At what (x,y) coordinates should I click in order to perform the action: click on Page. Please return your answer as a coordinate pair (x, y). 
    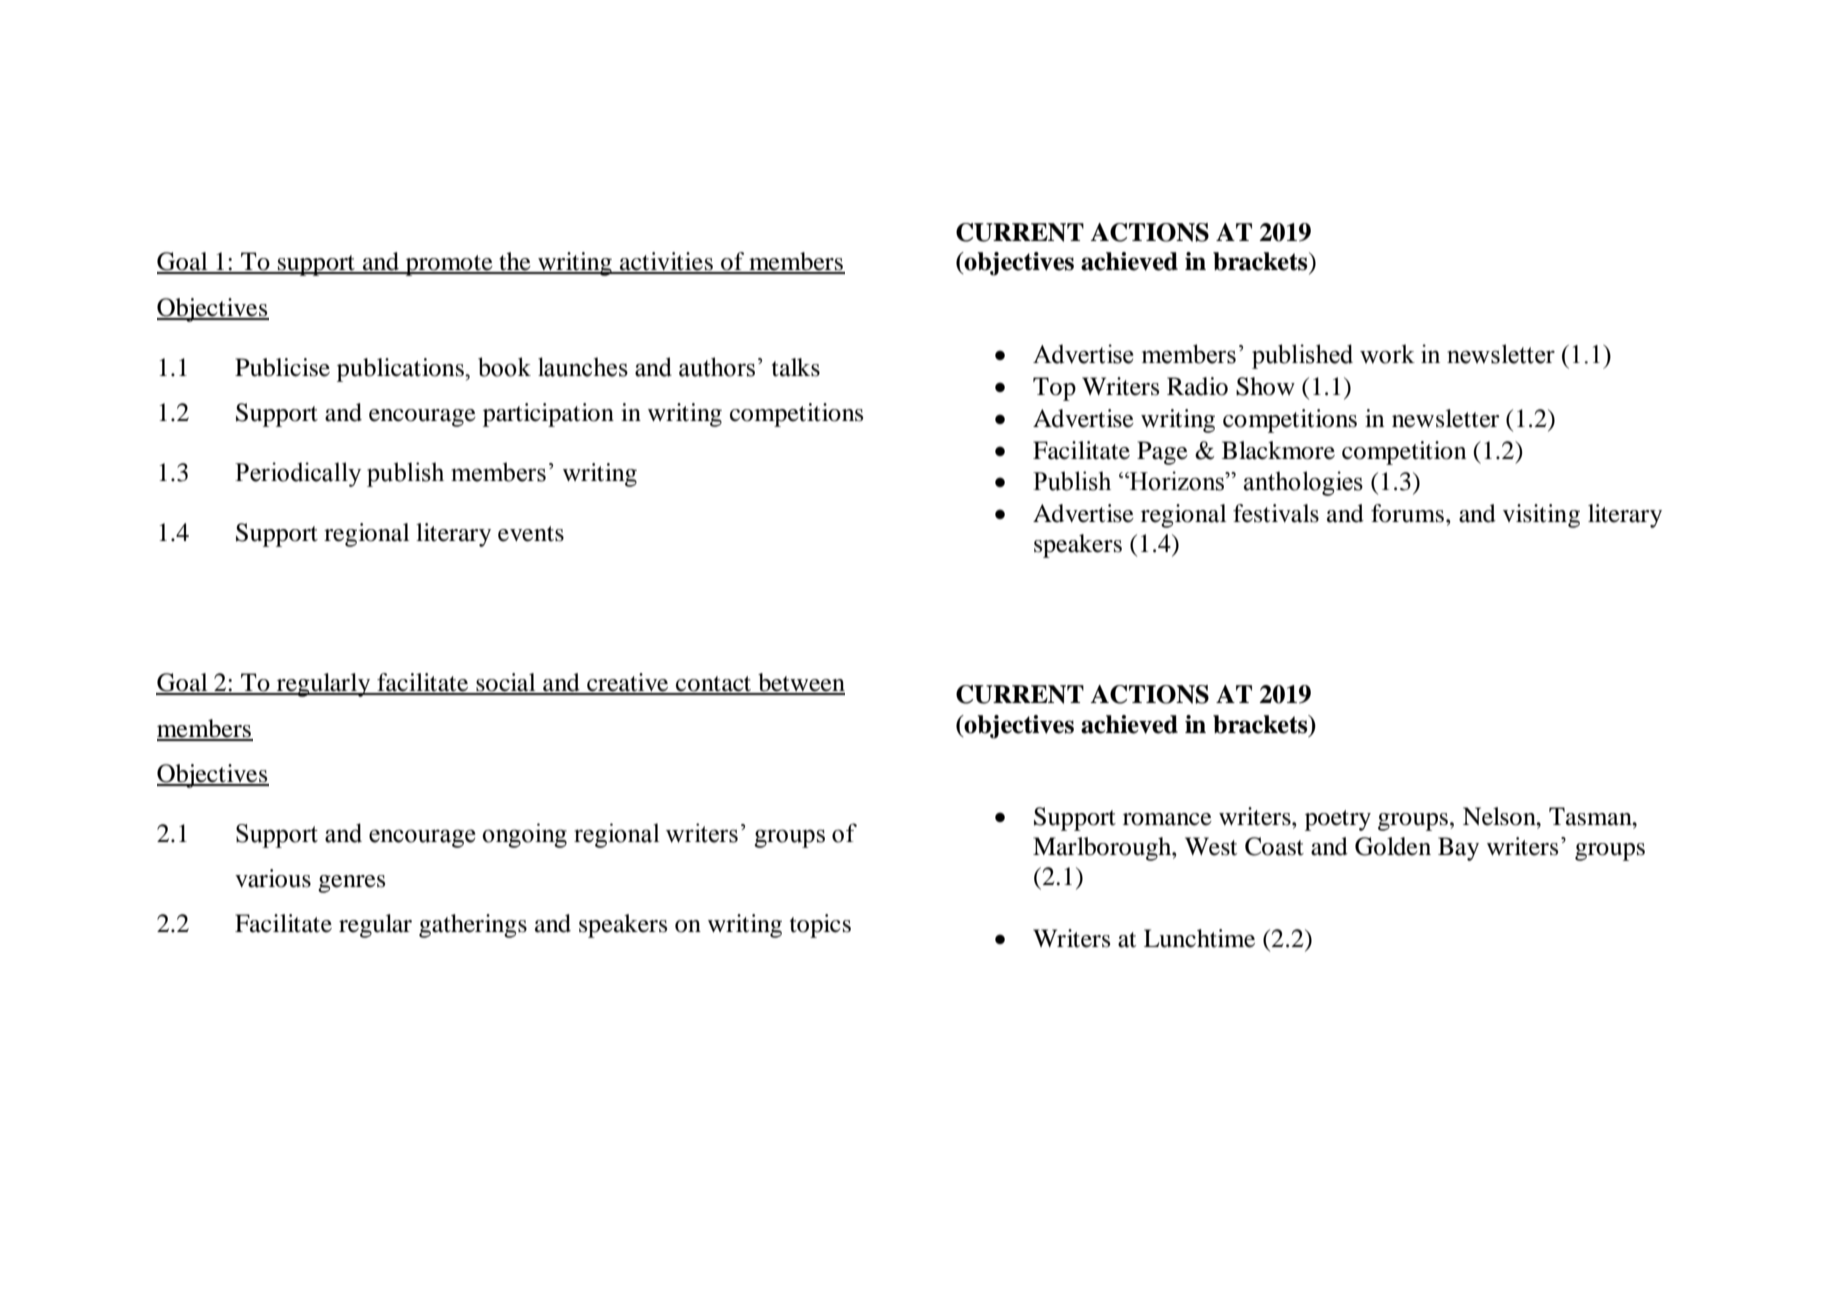
    Looking at the image, I should click on (1162, 453).
